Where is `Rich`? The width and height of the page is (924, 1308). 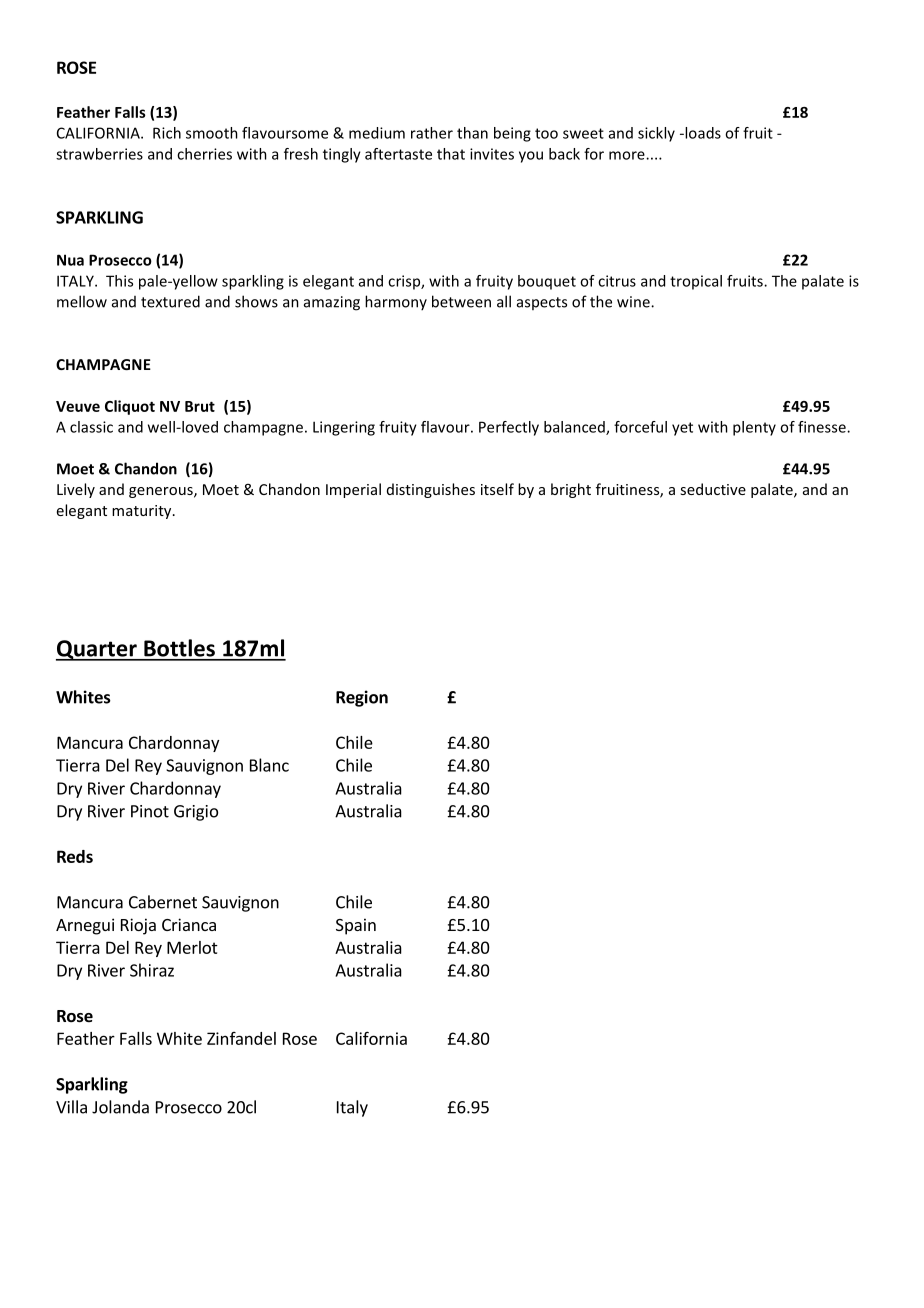 Rich is located at coordinates (167, 133).
